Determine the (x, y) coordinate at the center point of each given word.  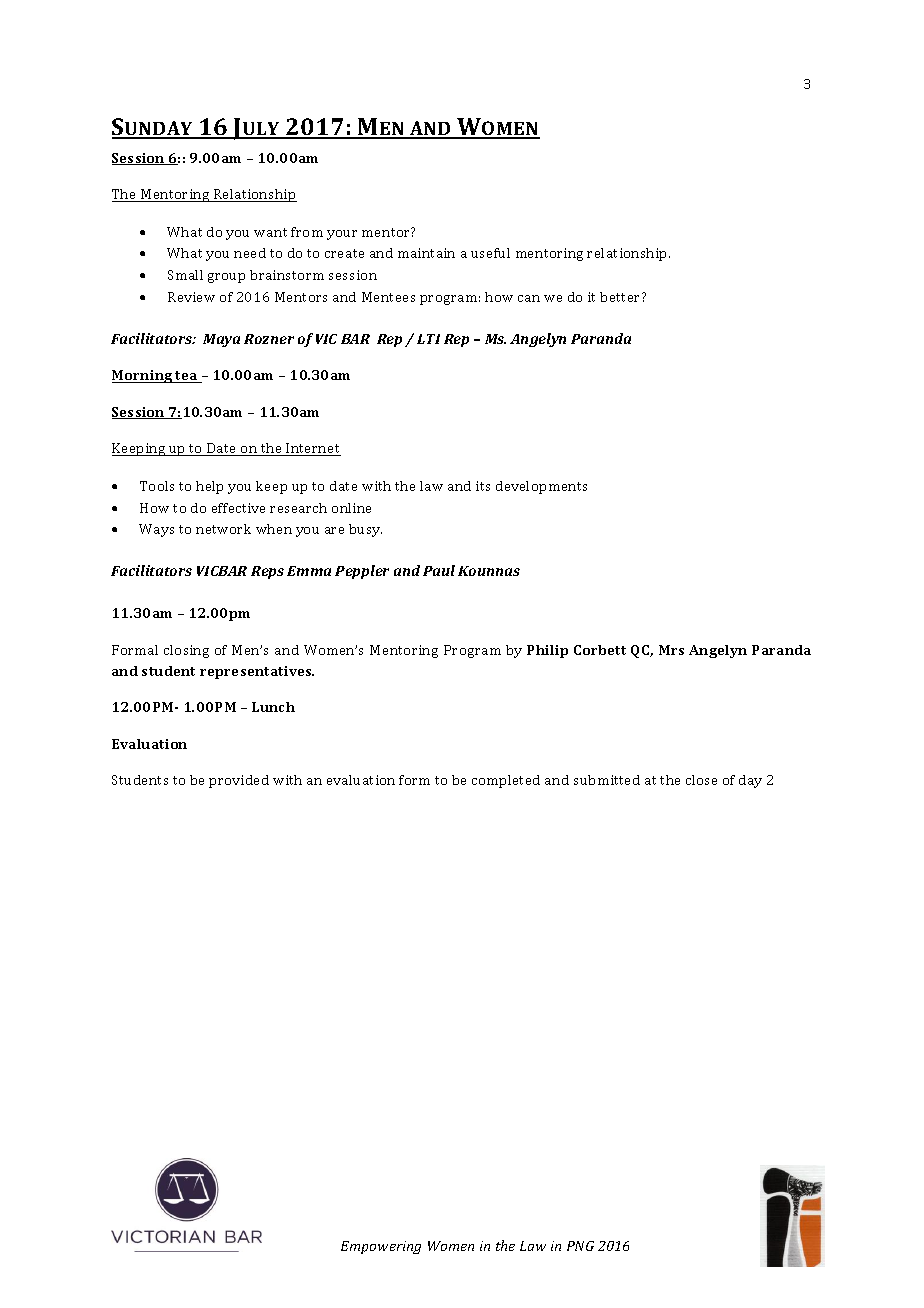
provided (239, 781)
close (701, 780)
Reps (267, 572)
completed (506, 781)
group (226, 278)
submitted (607, 780)
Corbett (600, 650)
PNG (580, 1246)
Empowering (381, 1247)
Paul (439, 570)
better (621, 297)
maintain (426, 253)
